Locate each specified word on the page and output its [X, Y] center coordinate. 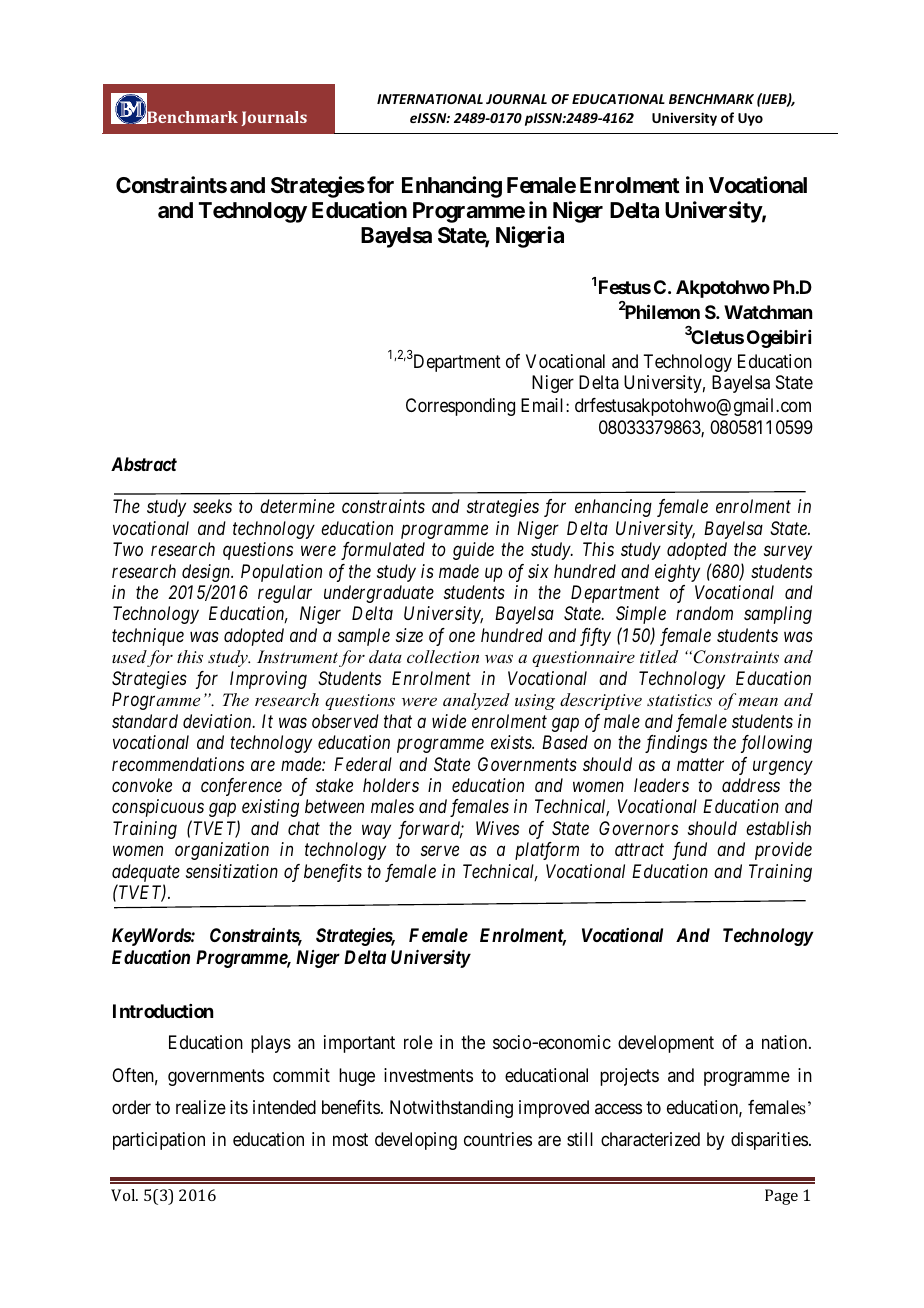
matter [700, 764]
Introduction [163, 1011]
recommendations [178, 764]
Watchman [768, 312]
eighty [677, 573]
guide [473, 551]
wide [449, 721]
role [418, 1042]
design [207, 573]
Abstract [144, 464]
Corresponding [460, 407]
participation [159, 1141]
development [666, 1044]
